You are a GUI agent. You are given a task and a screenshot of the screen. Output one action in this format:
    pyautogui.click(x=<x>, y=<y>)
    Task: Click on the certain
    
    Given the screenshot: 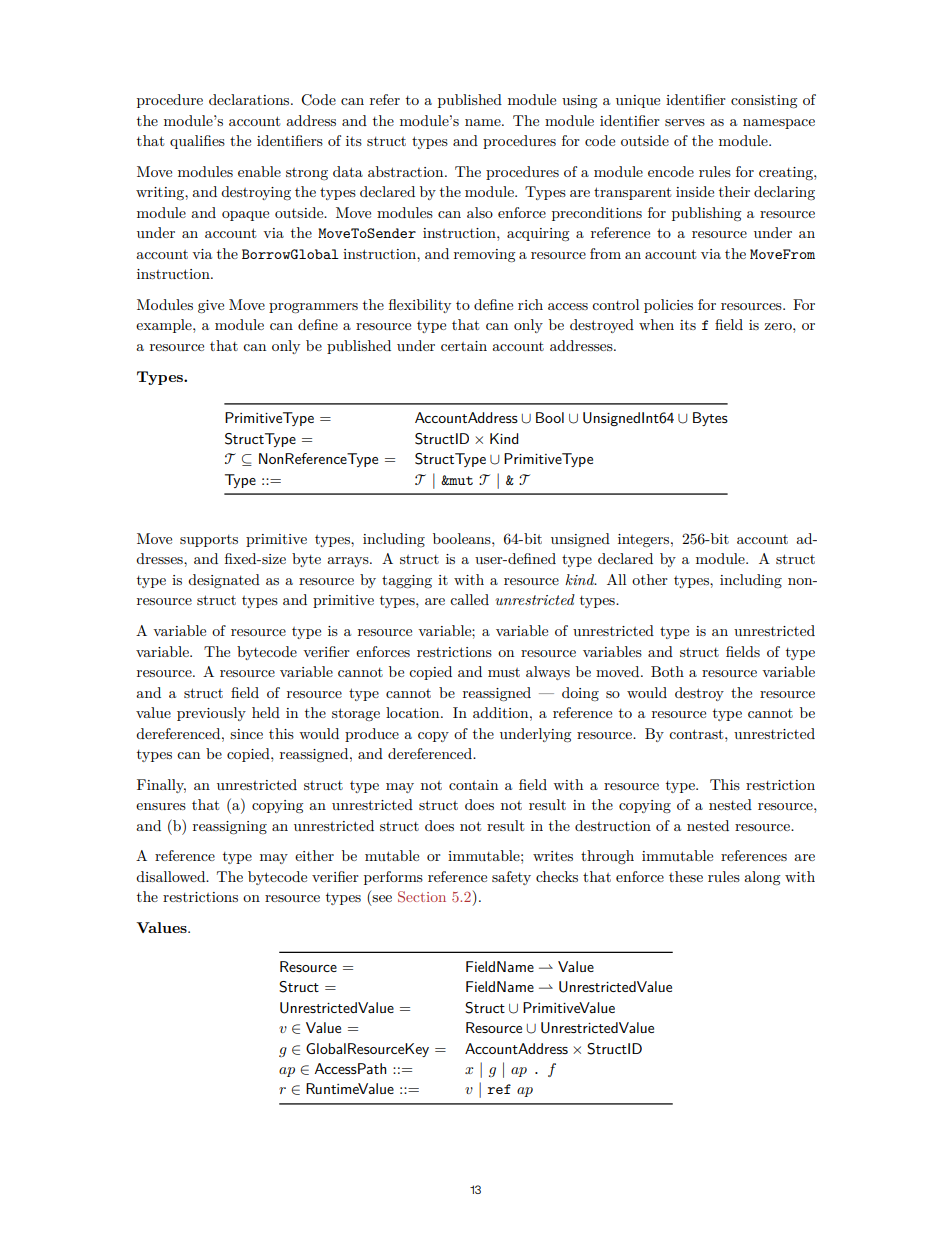 What is the action you would take?
    pyautogui.click(x=464, y=346)
